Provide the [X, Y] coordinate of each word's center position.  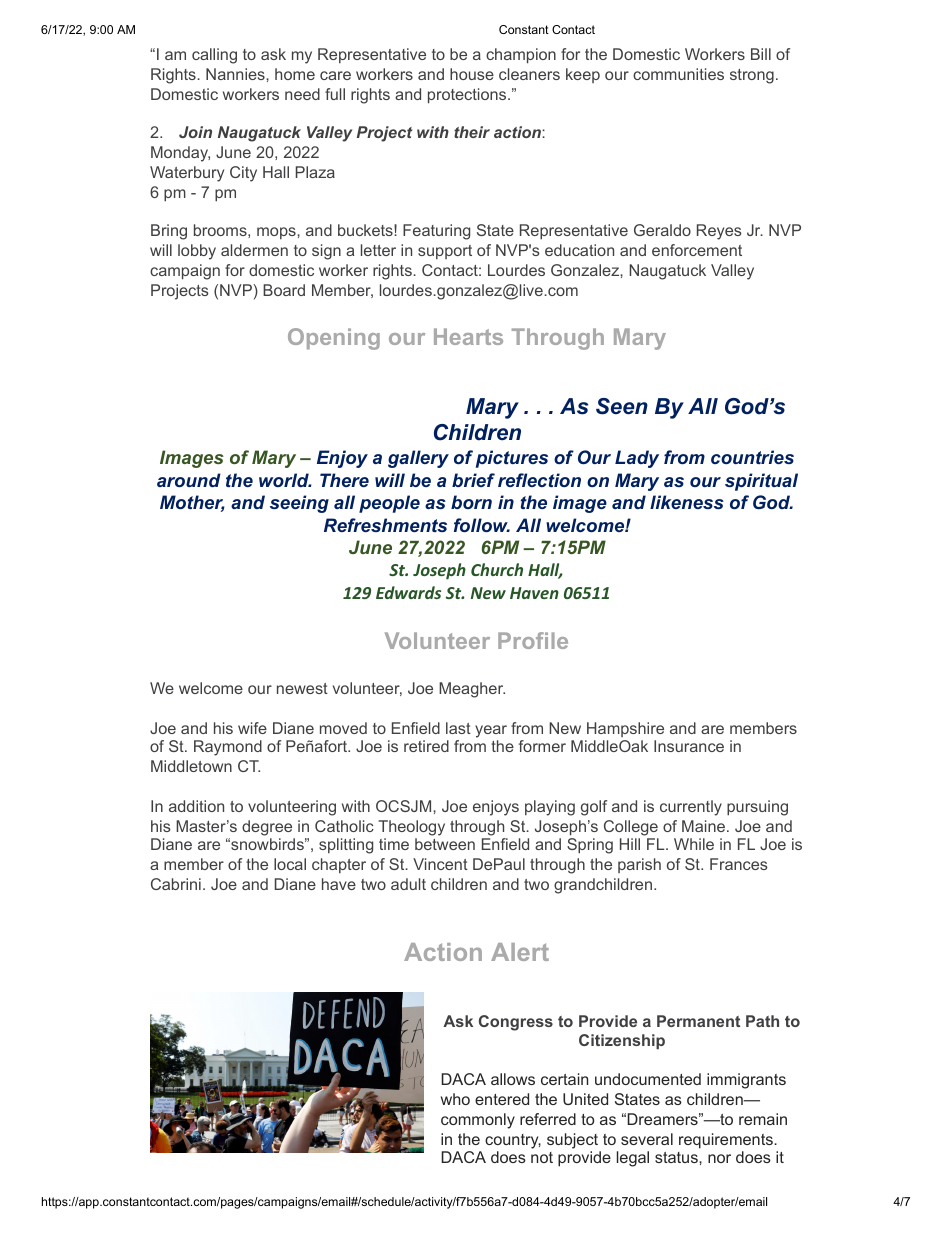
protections [467, 96]
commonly [478, 1121]
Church [497, 569]
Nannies [236, 74]
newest [302, 688]
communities [678, 74]
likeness [687, 502]
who [455, 1099]
